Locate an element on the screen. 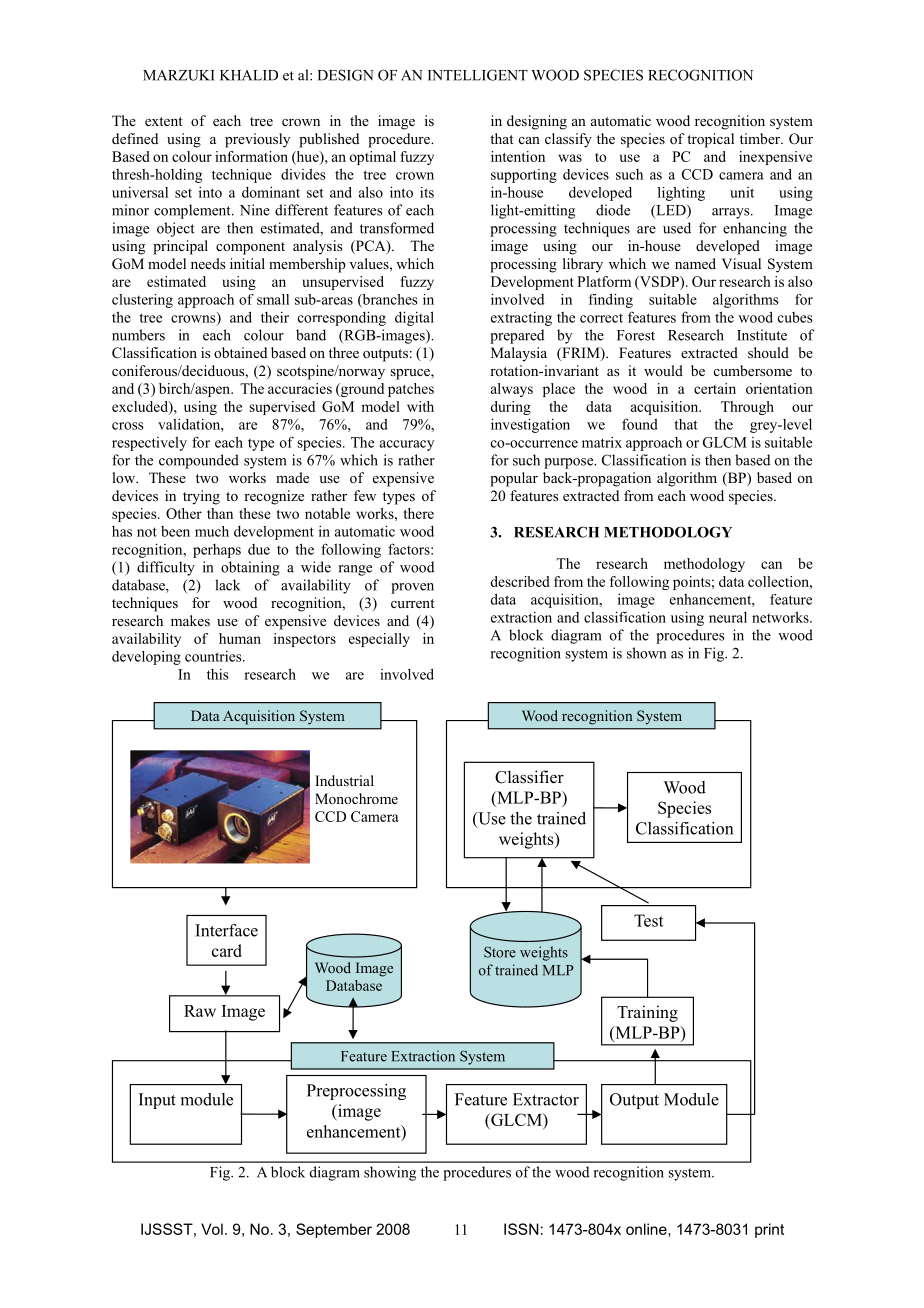  Input is located at coordinates (157, 1101).
